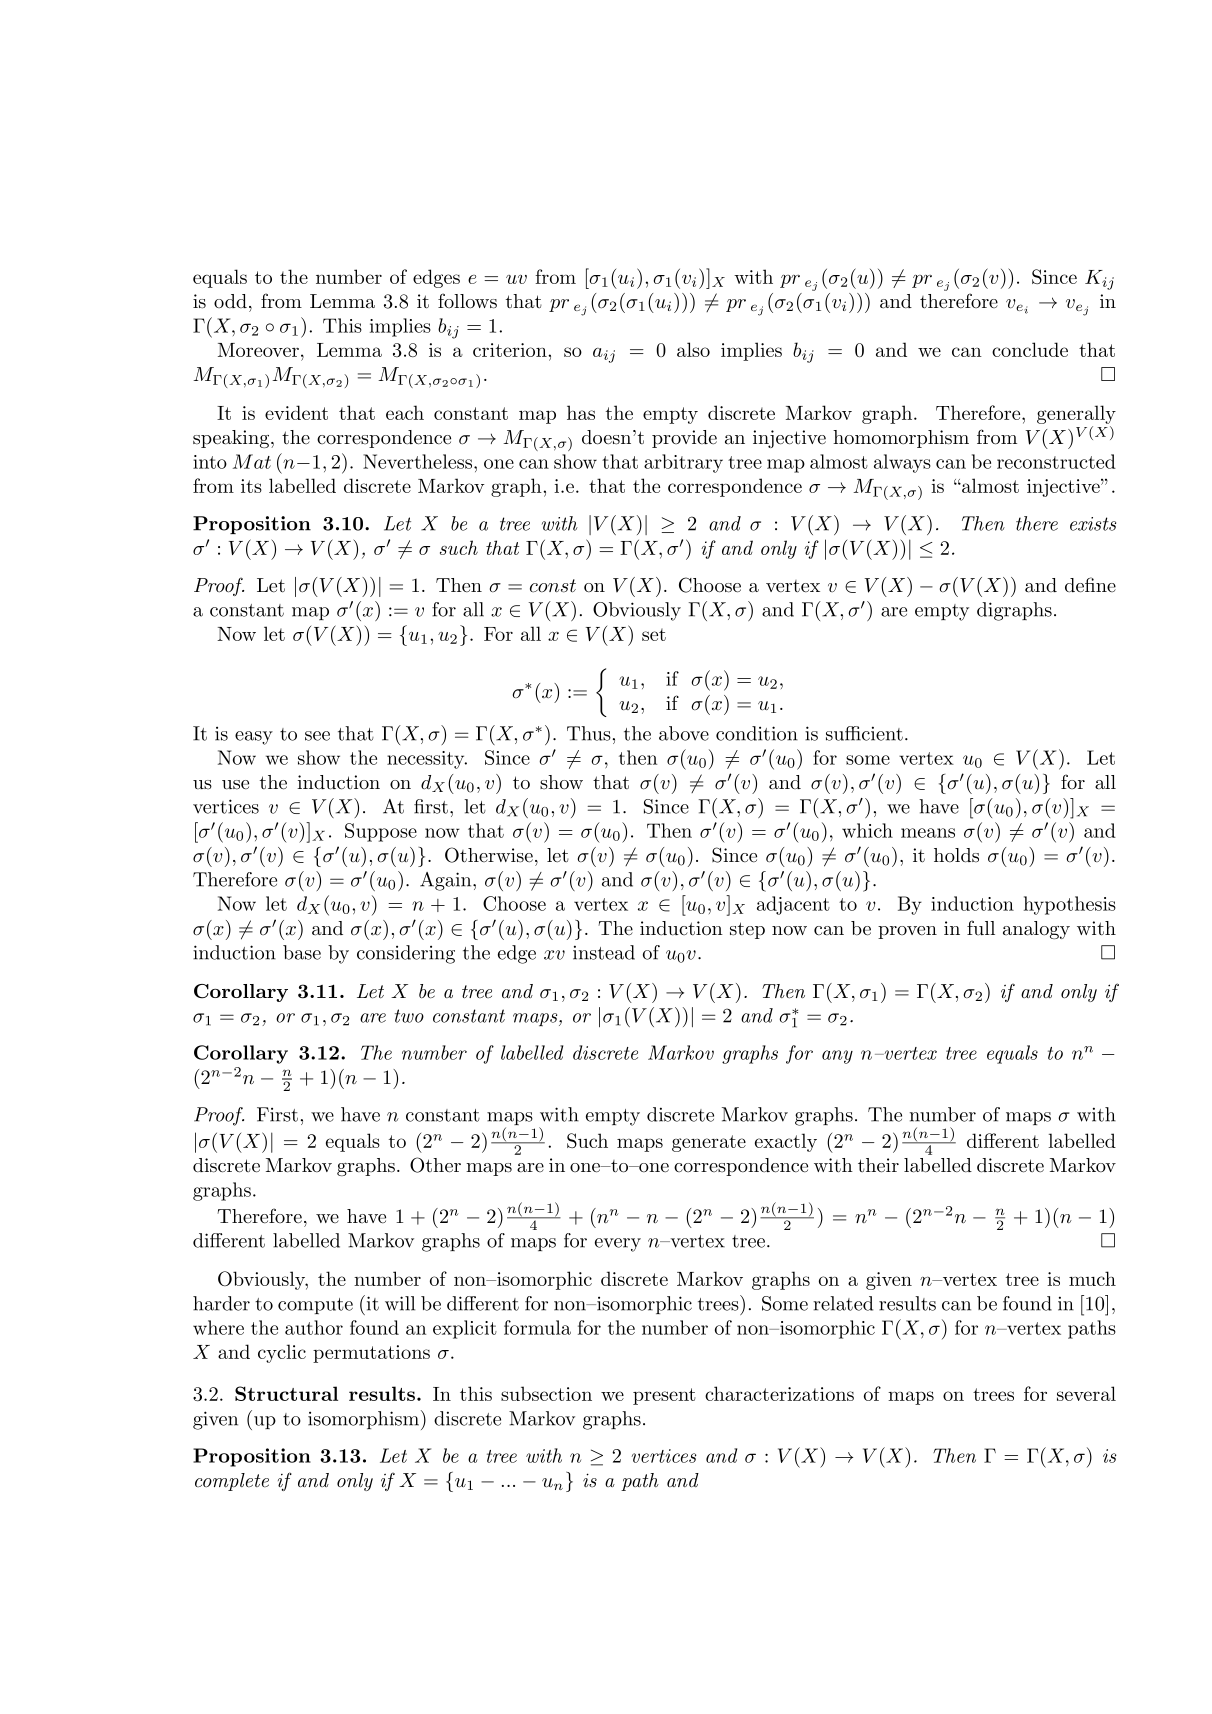 The image size is (1212, 1714). Describe the element at coordinates (251, 486) in the image. I see `its` at that location.
